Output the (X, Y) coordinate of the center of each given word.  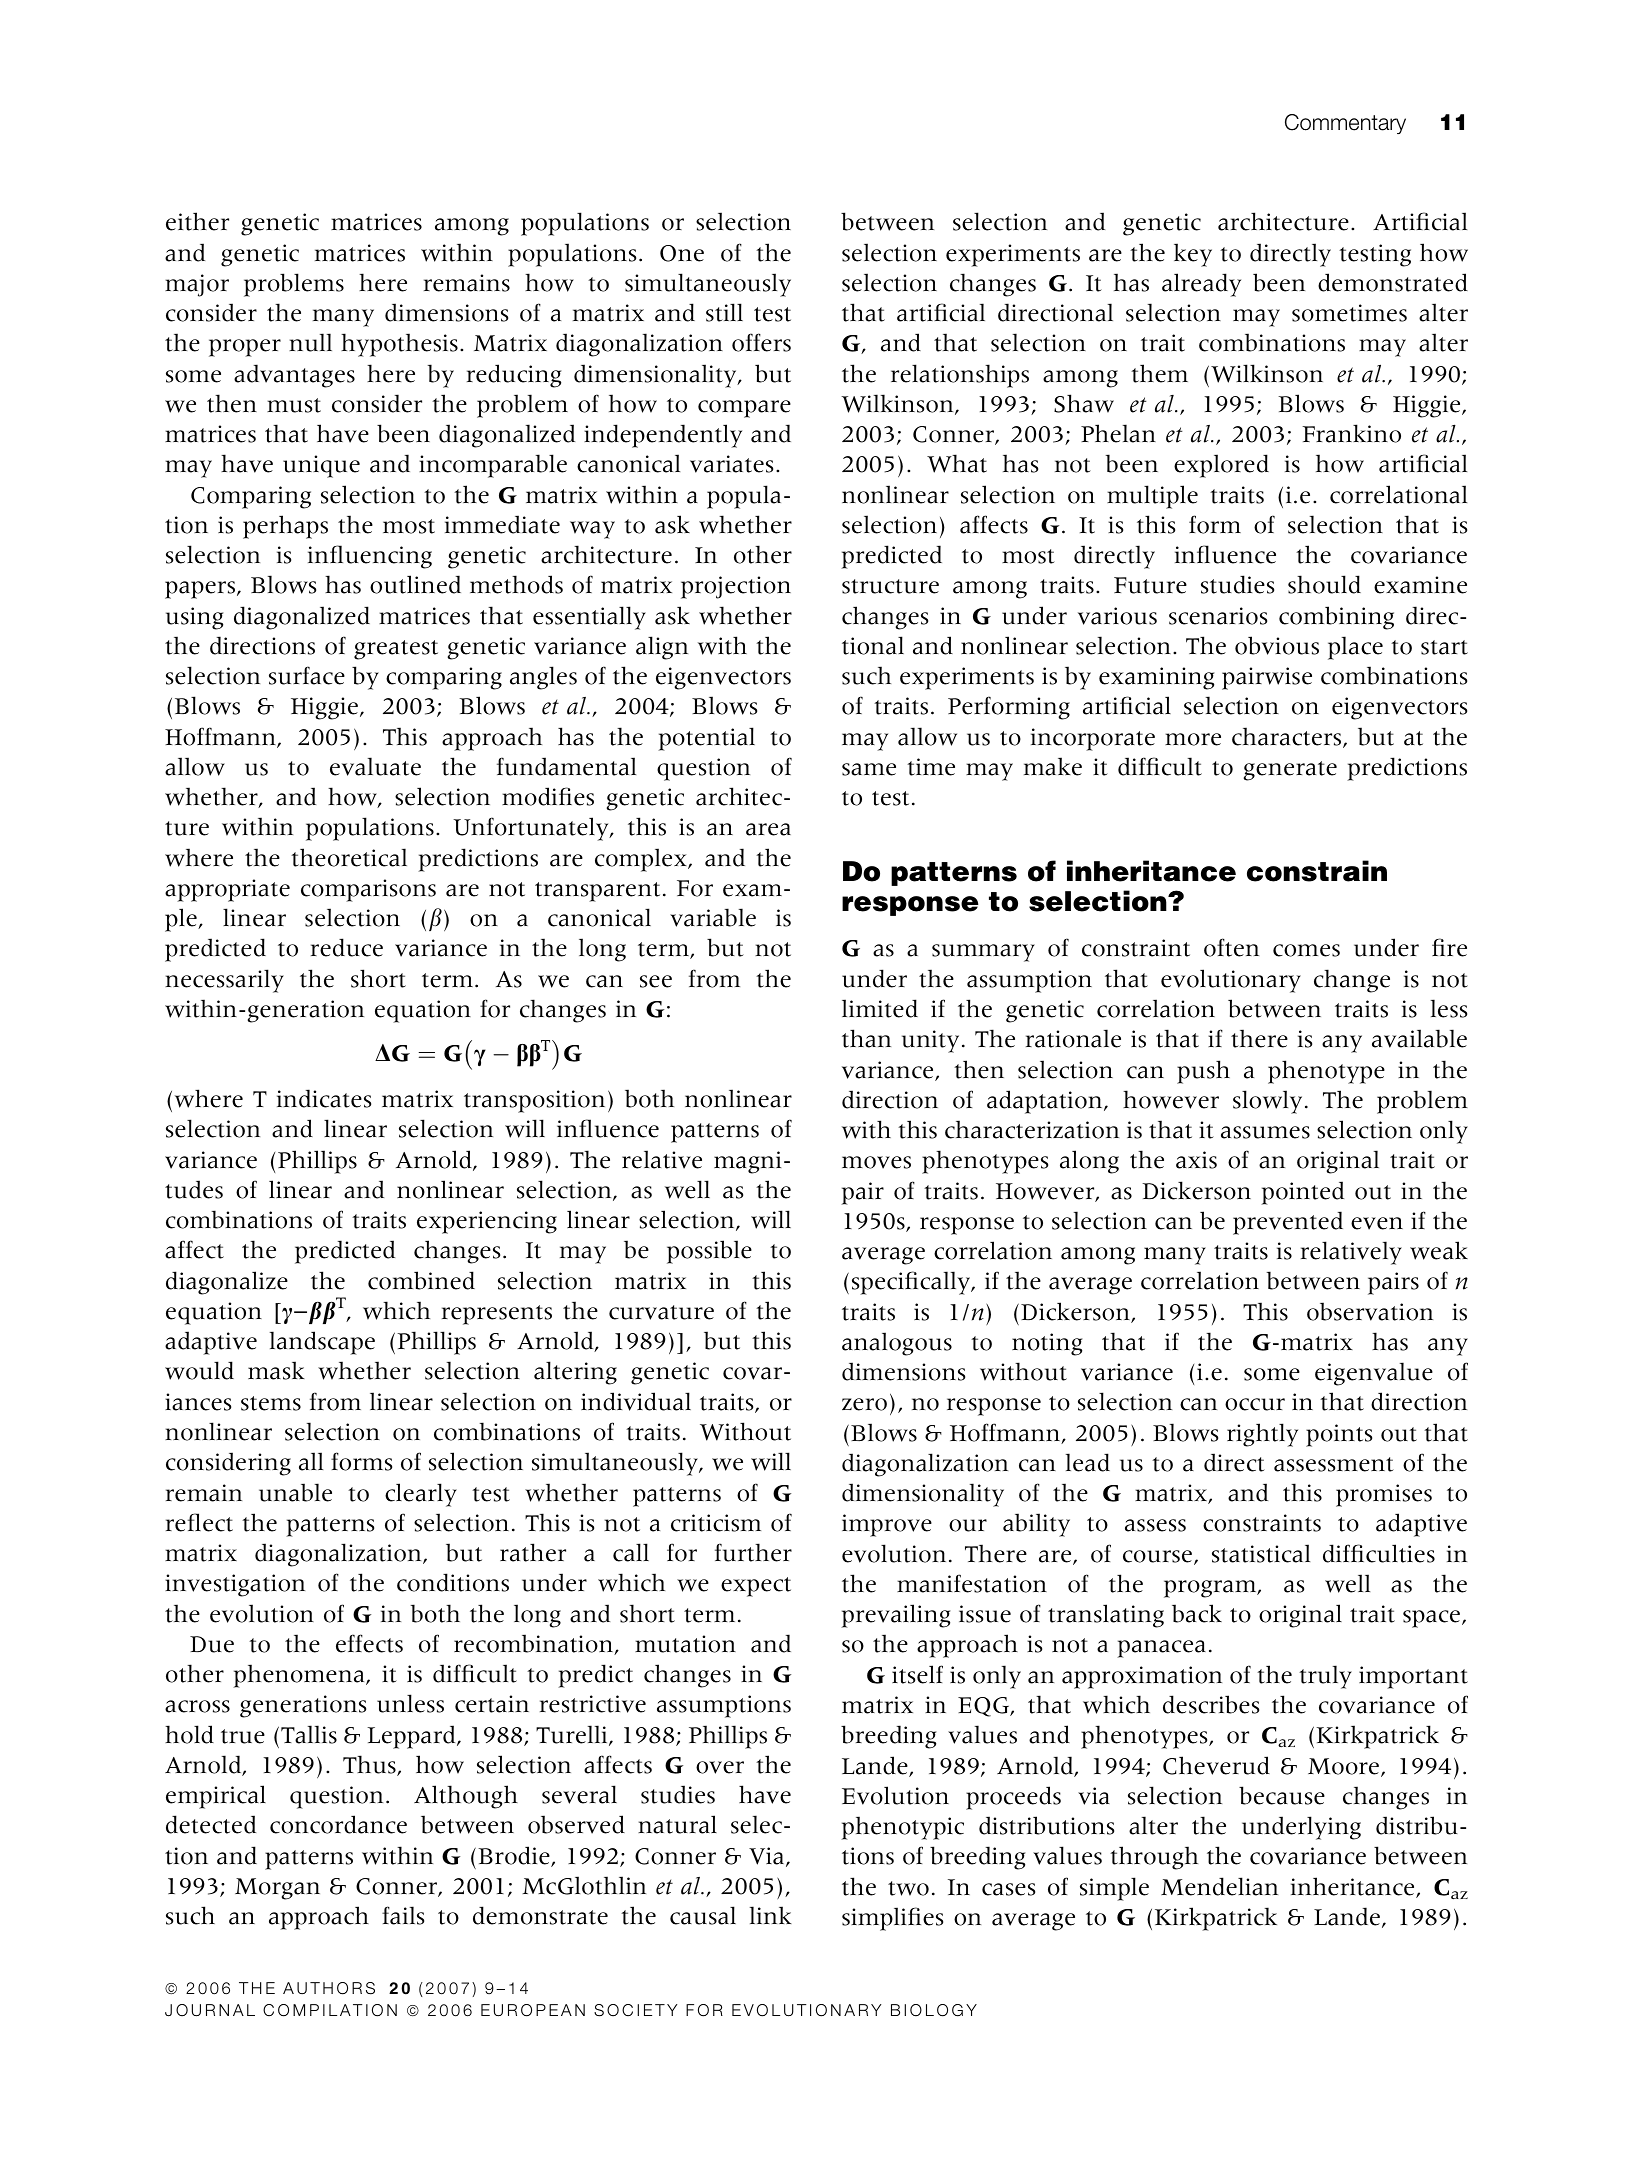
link (771, 1915)
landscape (322, 1343)
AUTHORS (329, 1988)
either (197, 221)
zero (864, 1404)
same (869, 769)
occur (1255, 1404)
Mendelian (1219, 1886)
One (682, 253)
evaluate (375, 766)
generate (1290, 771)
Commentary (1345, 124)
